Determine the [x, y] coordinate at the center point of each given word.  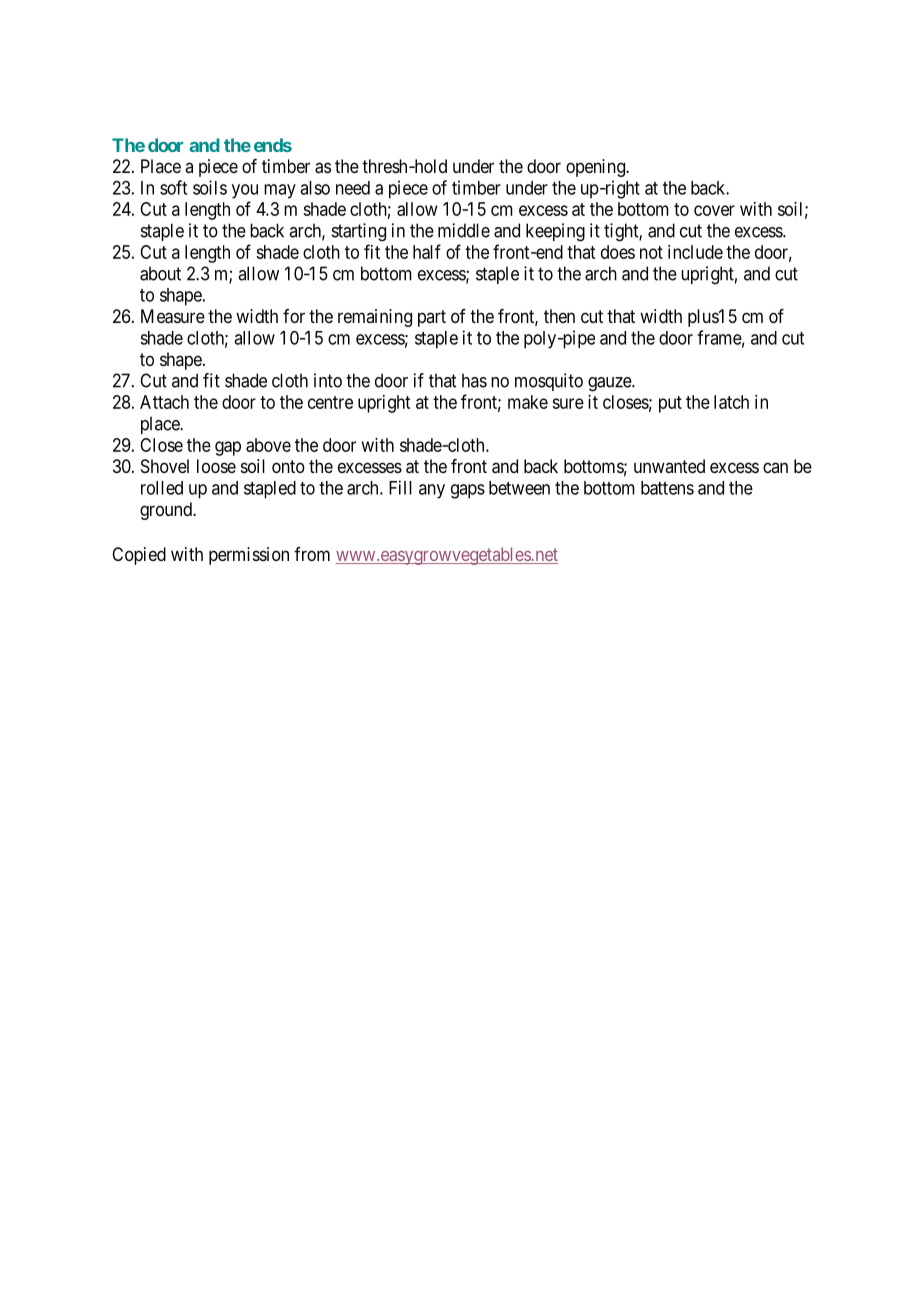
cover [714, 210]
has [474, 380]
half [427, 251]
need [353, 188]
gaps [468, 491]
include [695, 252]
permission [249, 556]
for [294, 316]
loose [216, 466]
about [160, 273]
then [559, 316]
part [432, 318]
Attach [164, 402]
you [245, 191]
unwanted [669, 466]
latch [731, 402]
